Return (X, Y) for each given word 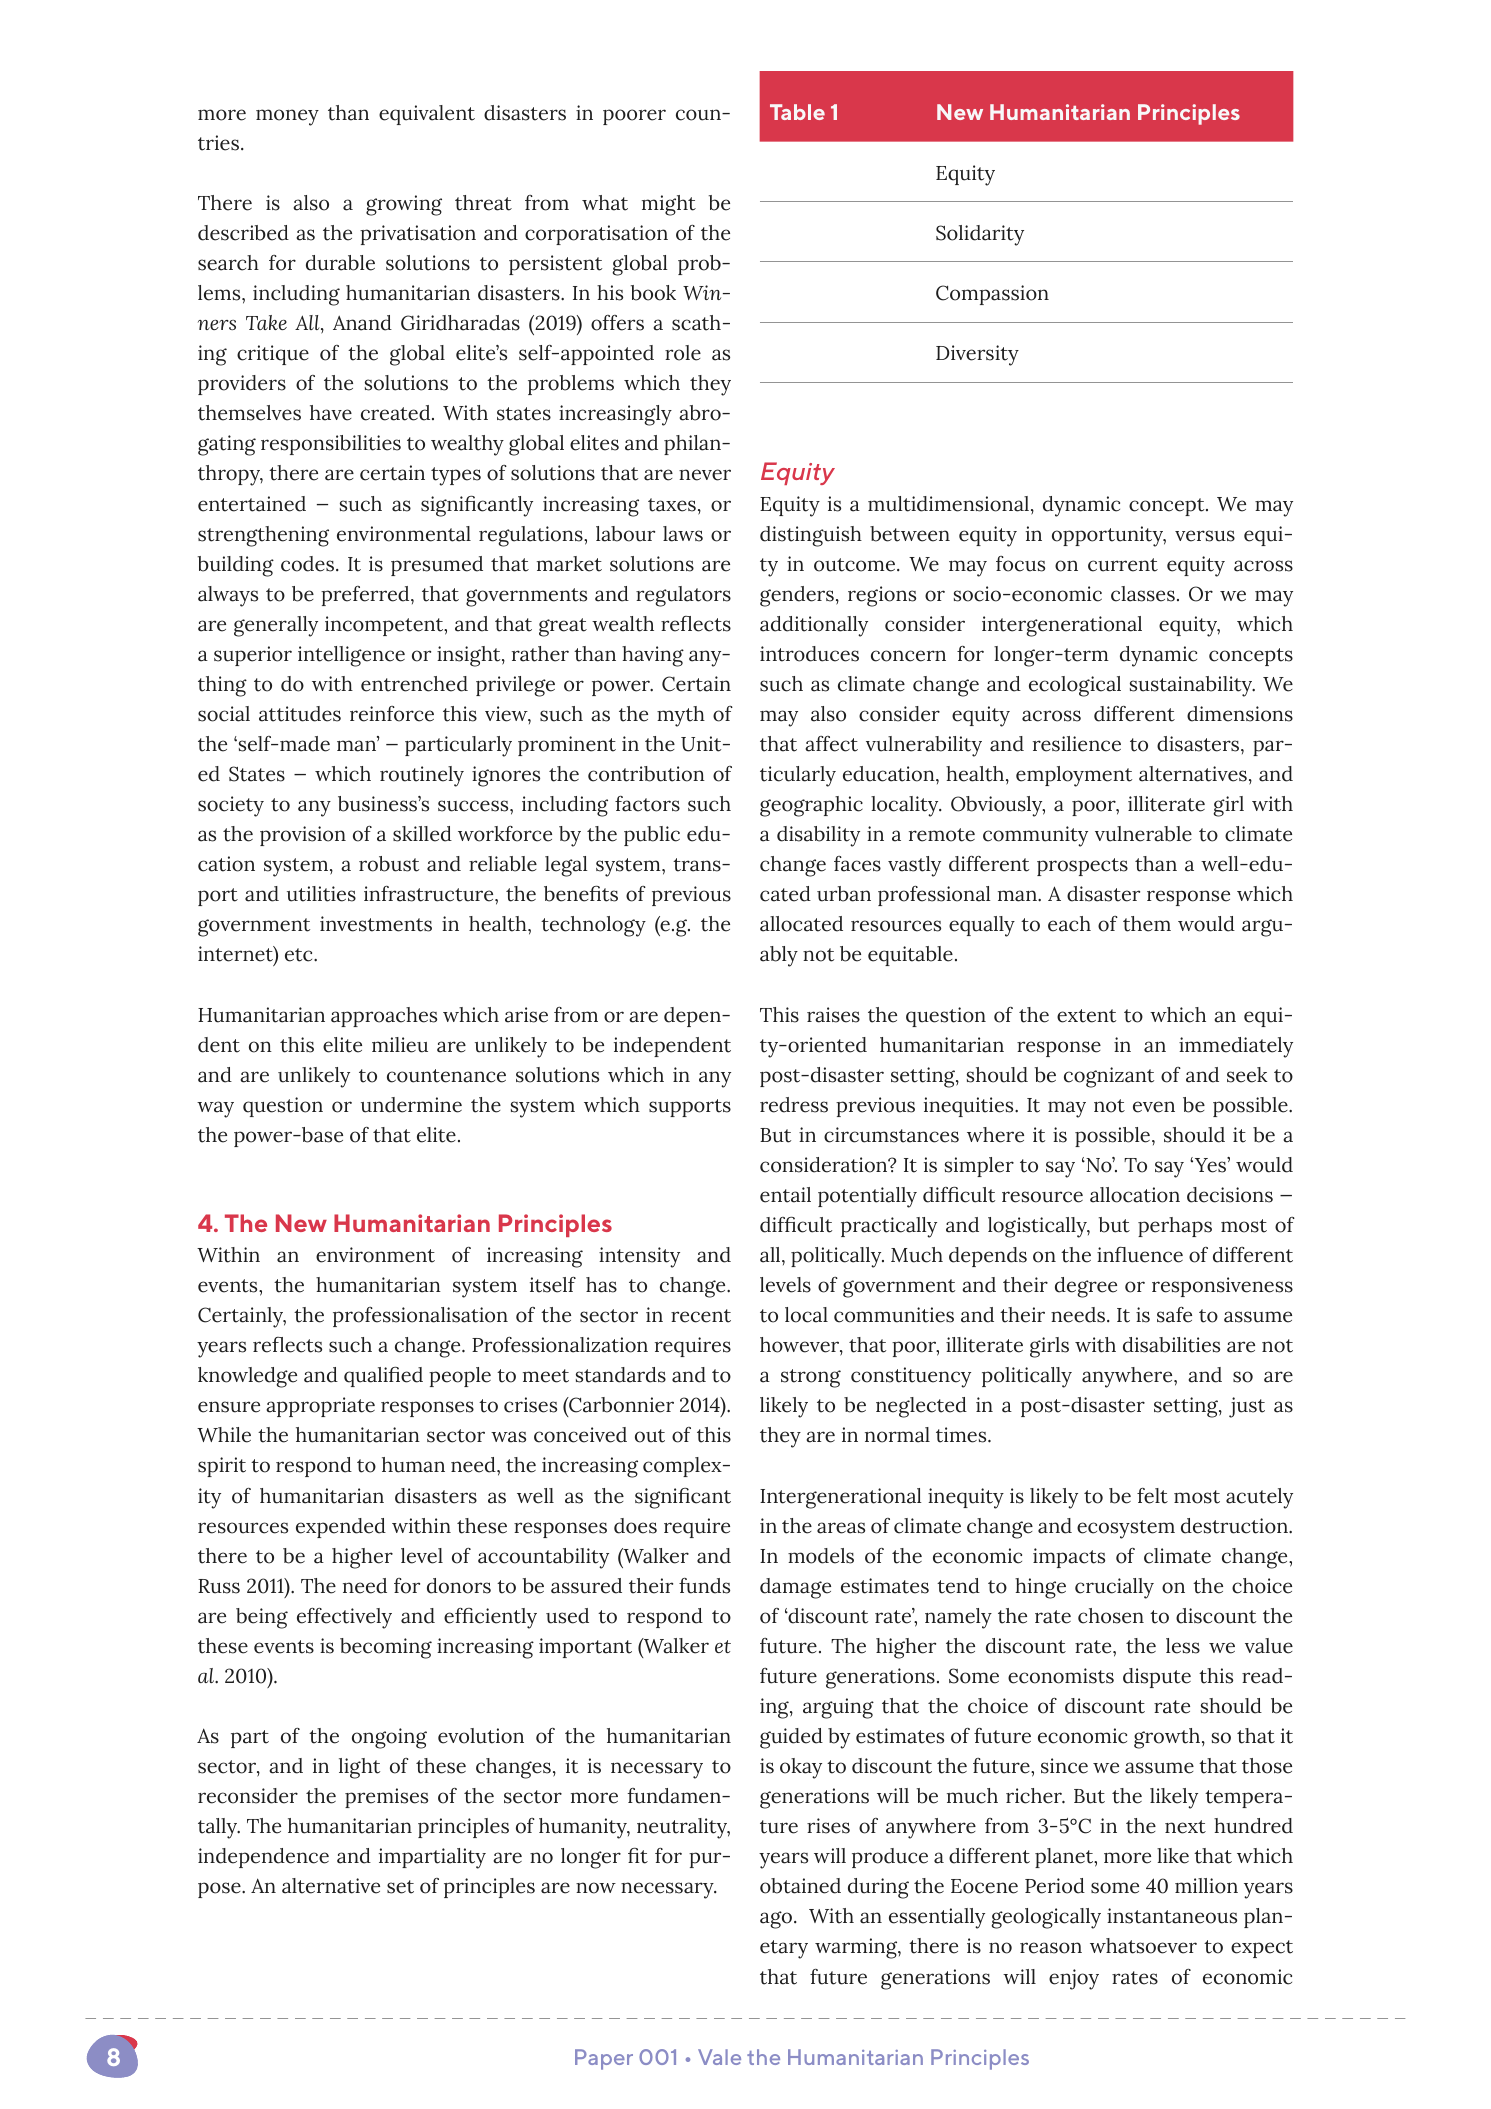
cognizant (1109, 1077)
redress (794, 1105)
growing (404, 205)
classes (1143, 594)
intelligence (351, 656)
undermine (411, 1105)
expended (341, 1528)
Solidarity (980, 235)
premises (386, 1798)
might (669, 205)
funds (704, 1586)
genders (797, 596)
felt (1152, 1496)
